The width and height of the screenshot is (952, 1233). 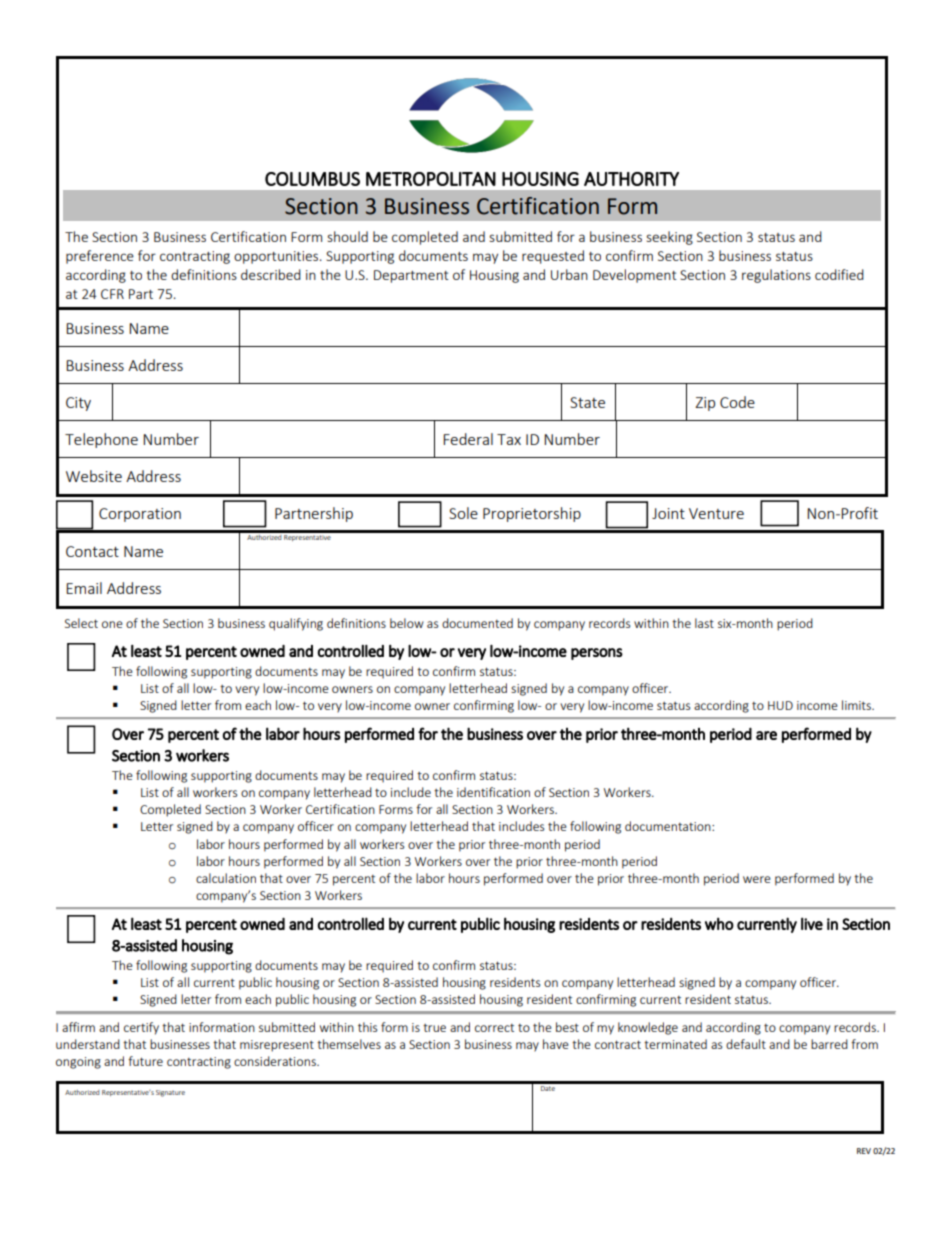 I want to click on METROPOLITAN, so click(x=431, y=179).
